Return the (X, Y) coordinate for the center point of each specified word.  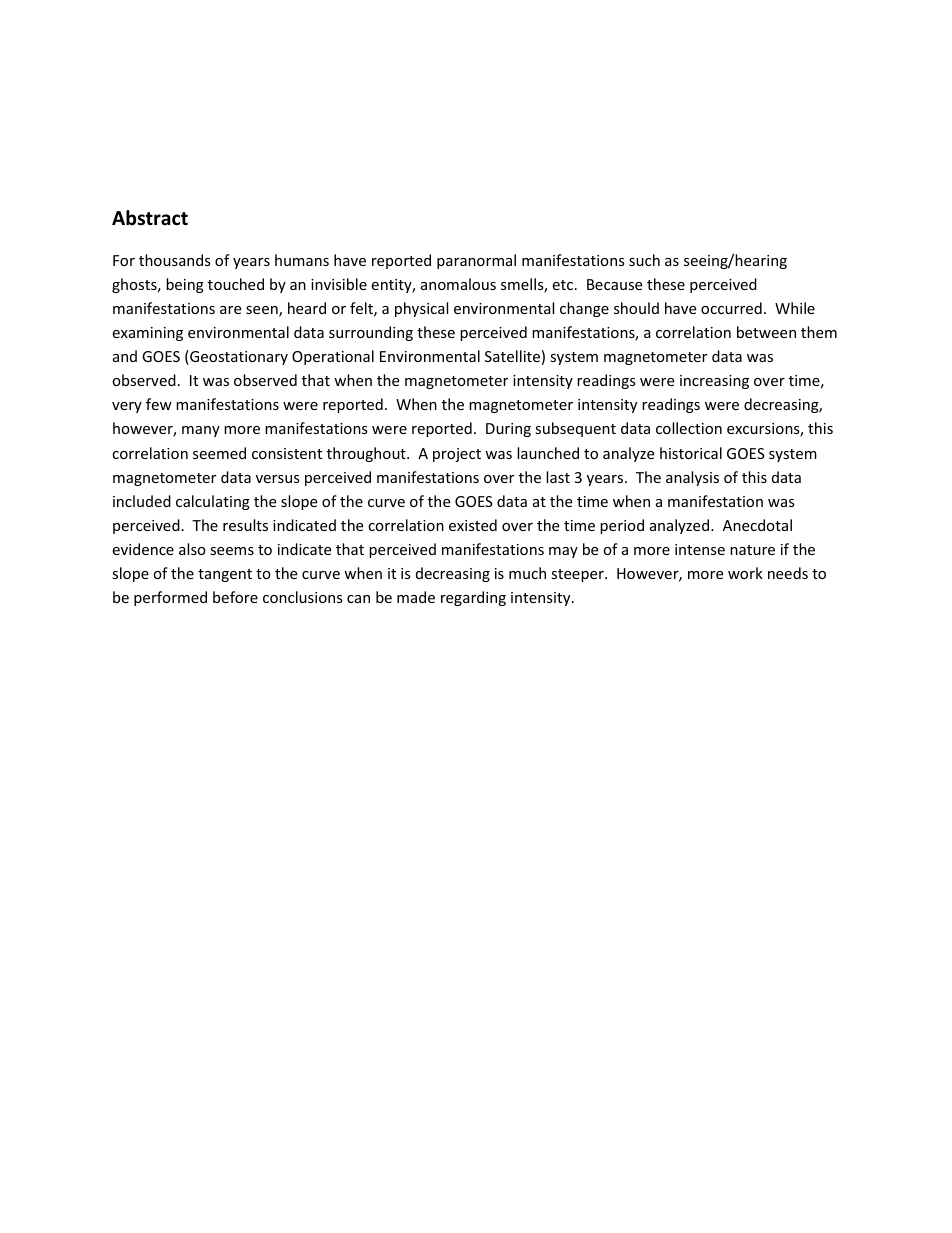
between (766, 332)
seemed (219, 453)
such (644, 260)
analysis (692, 478)
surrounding (371, 333)
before (235, 597)
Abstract (150, 218)
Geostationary (238, 357)
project (457, 455)
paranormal (476, 261)
